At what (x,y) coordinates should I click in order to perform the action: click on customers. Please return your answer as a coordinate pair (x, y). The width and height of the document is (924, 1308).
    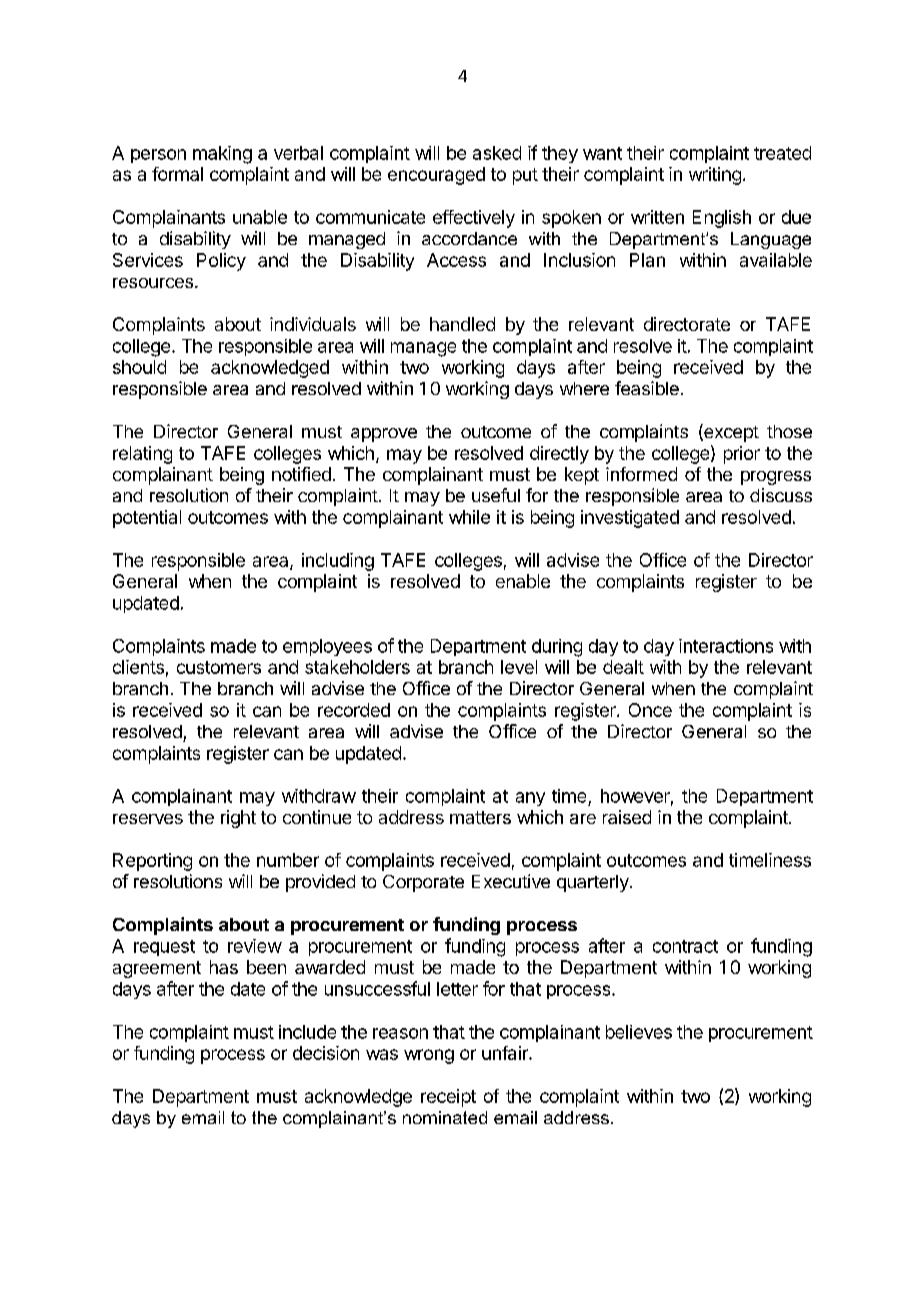
    Looking at the image, I should click on (219, 667).
